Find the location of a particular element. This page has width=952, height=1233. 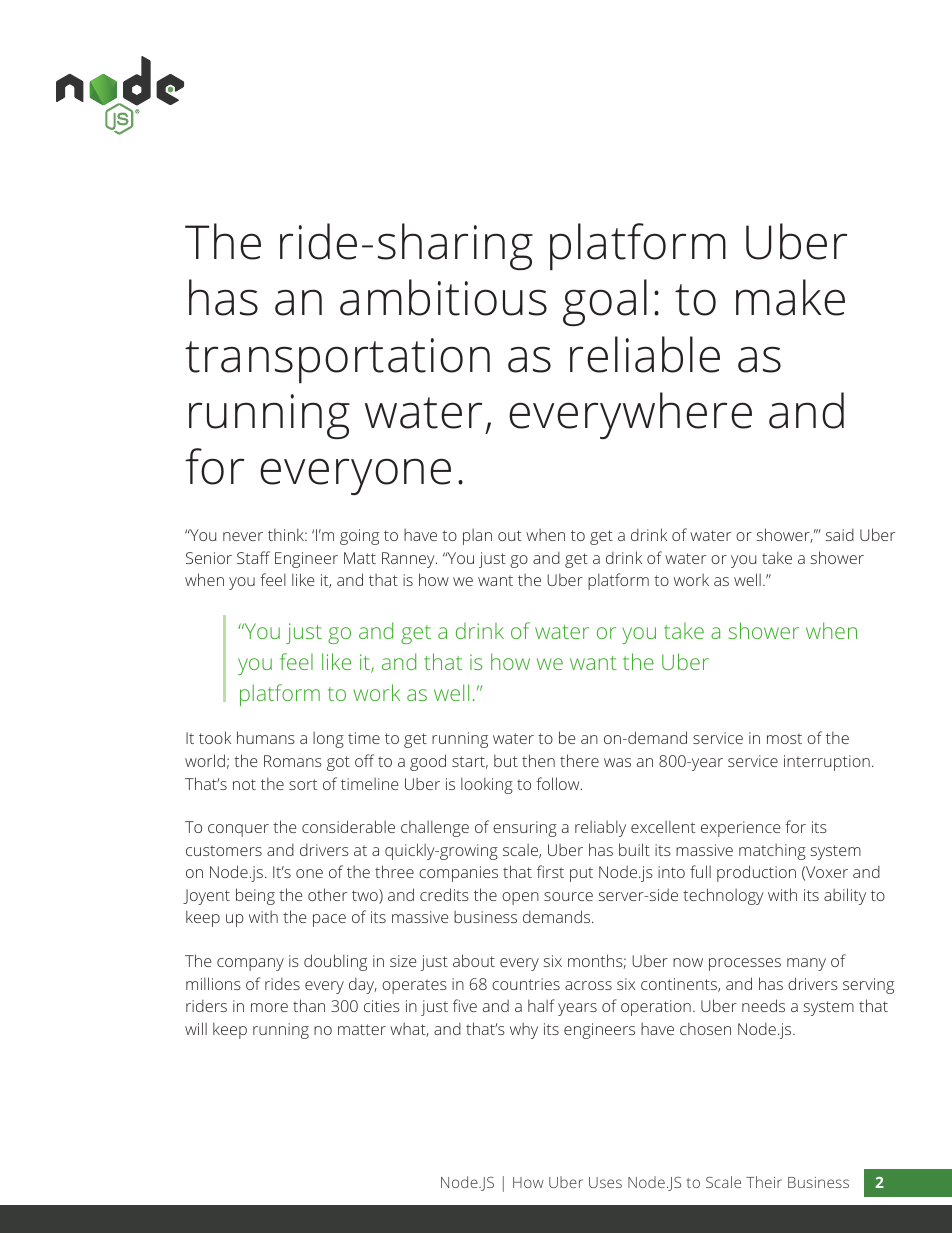

Staff is located at coordinates (253, 557).
